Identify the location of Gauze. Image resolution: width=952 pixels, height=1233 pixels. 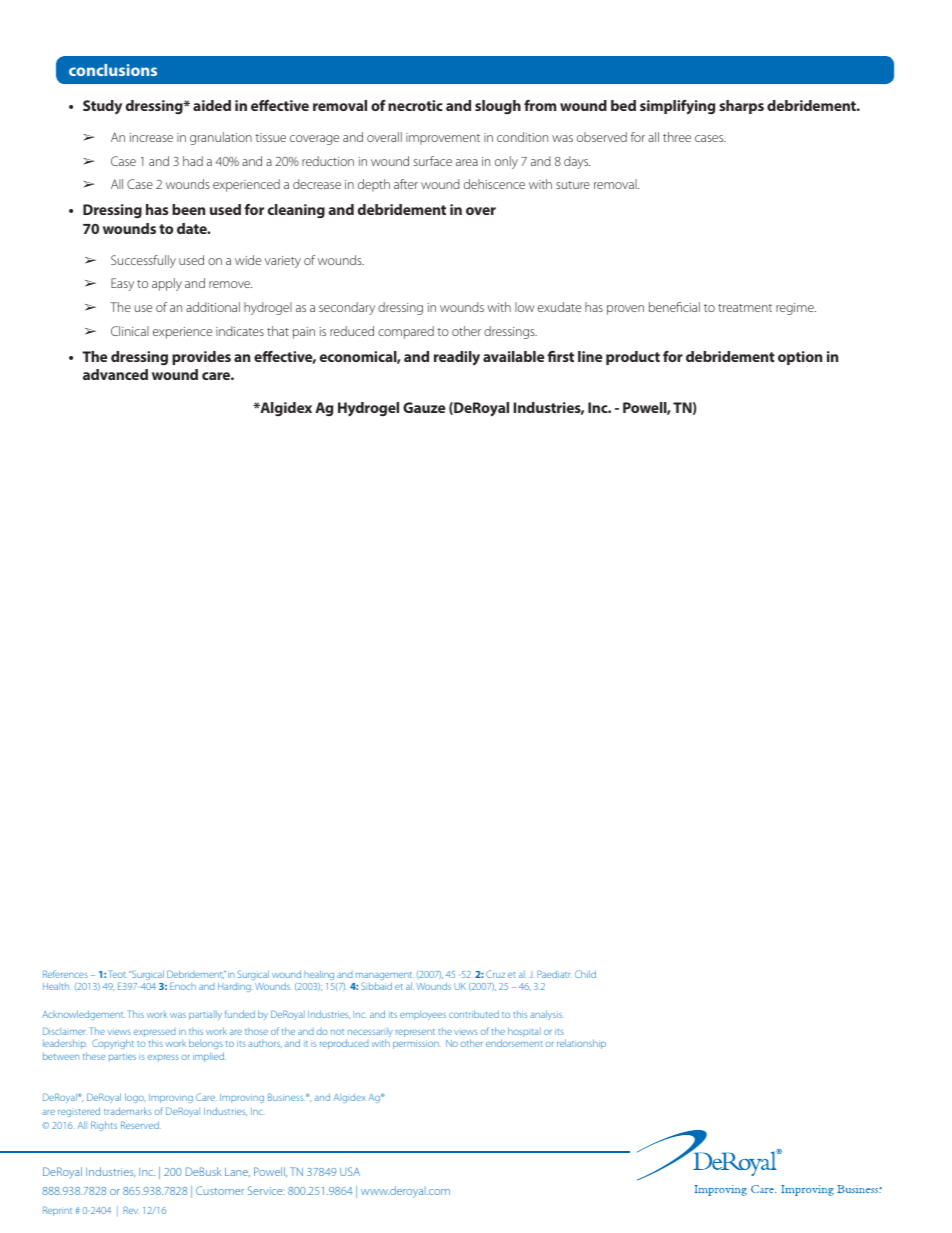
(424, 407).
